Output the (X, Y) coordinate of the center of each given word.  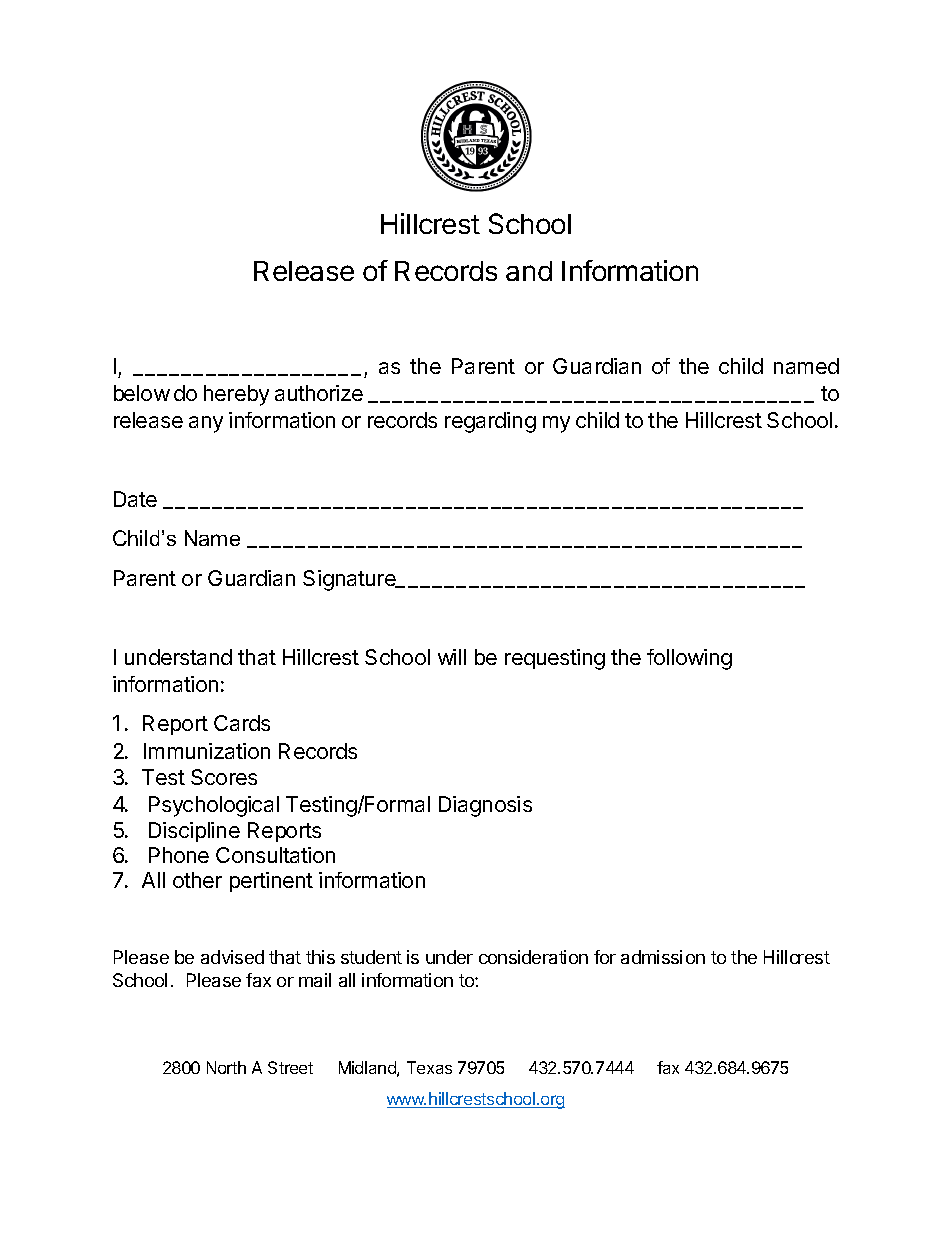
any (206, 424)
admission (663, 957)
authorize (319, 393)
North (226, 1067)
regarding (490, 422)
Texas (429, 1067)
